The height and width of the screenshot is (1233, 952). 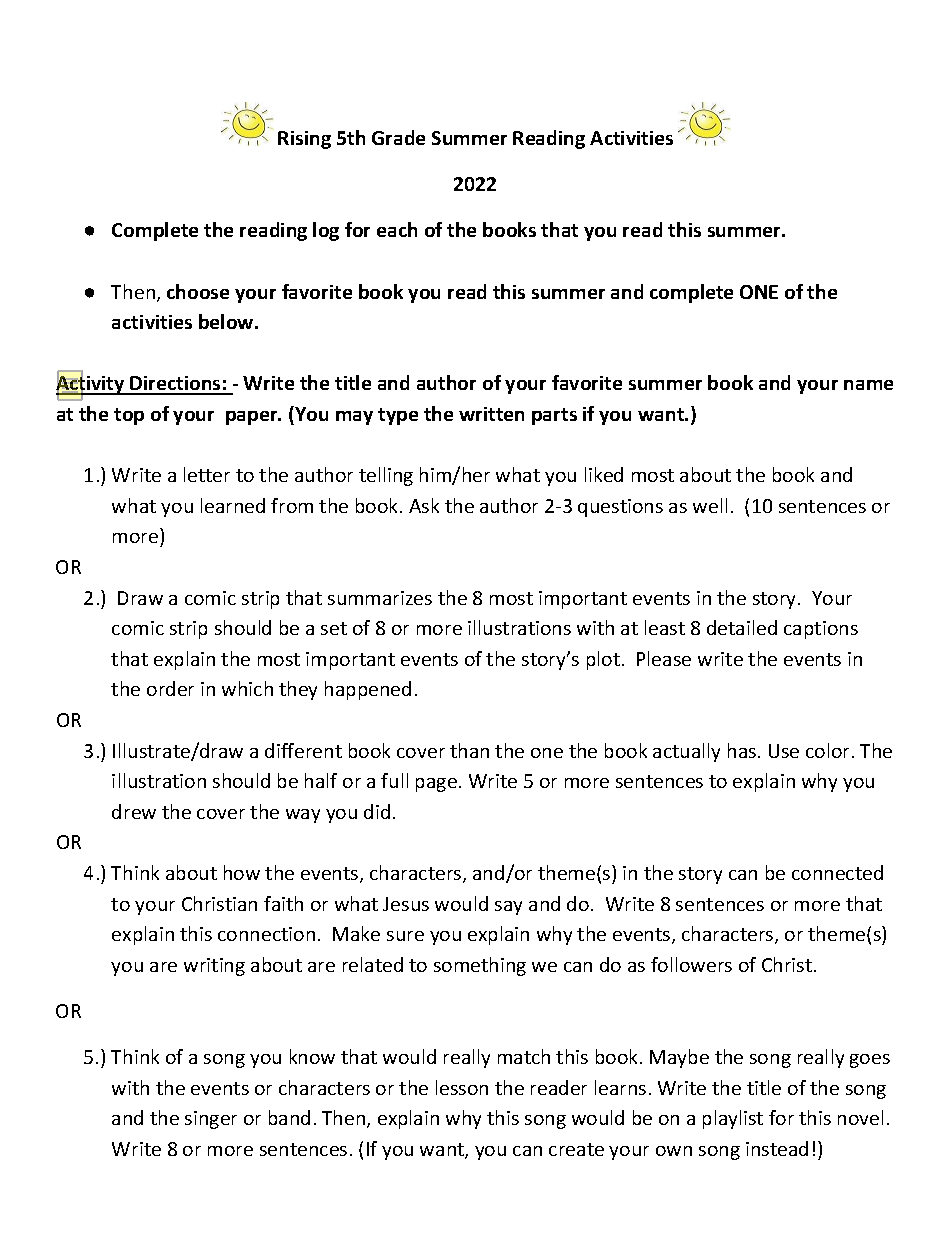 What do you see at coordinates (868, 385) in the screenshot?
I see `name` at bounding box center [868, 385].
